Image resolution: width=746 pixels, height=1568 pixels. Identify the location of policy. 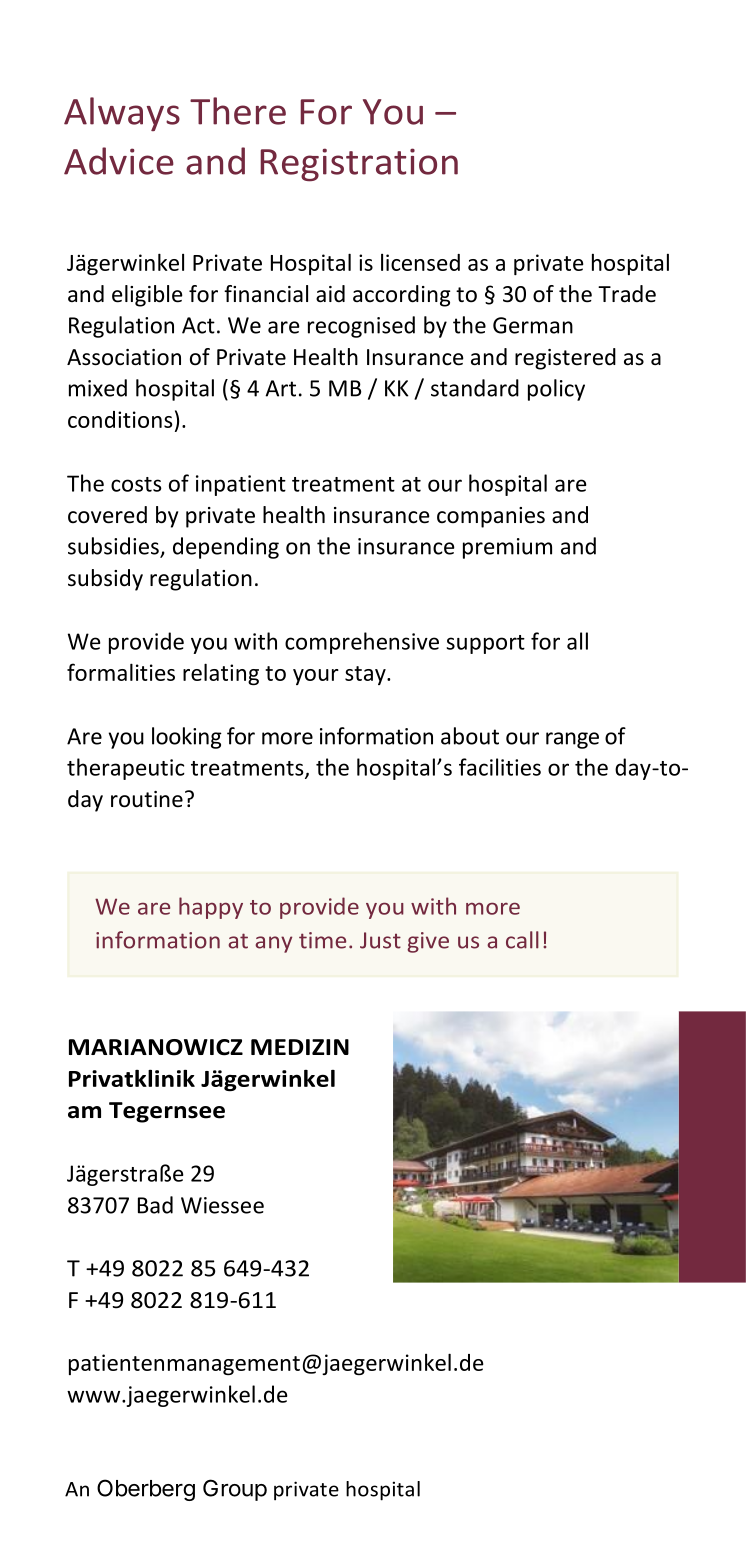
(556, 390).
